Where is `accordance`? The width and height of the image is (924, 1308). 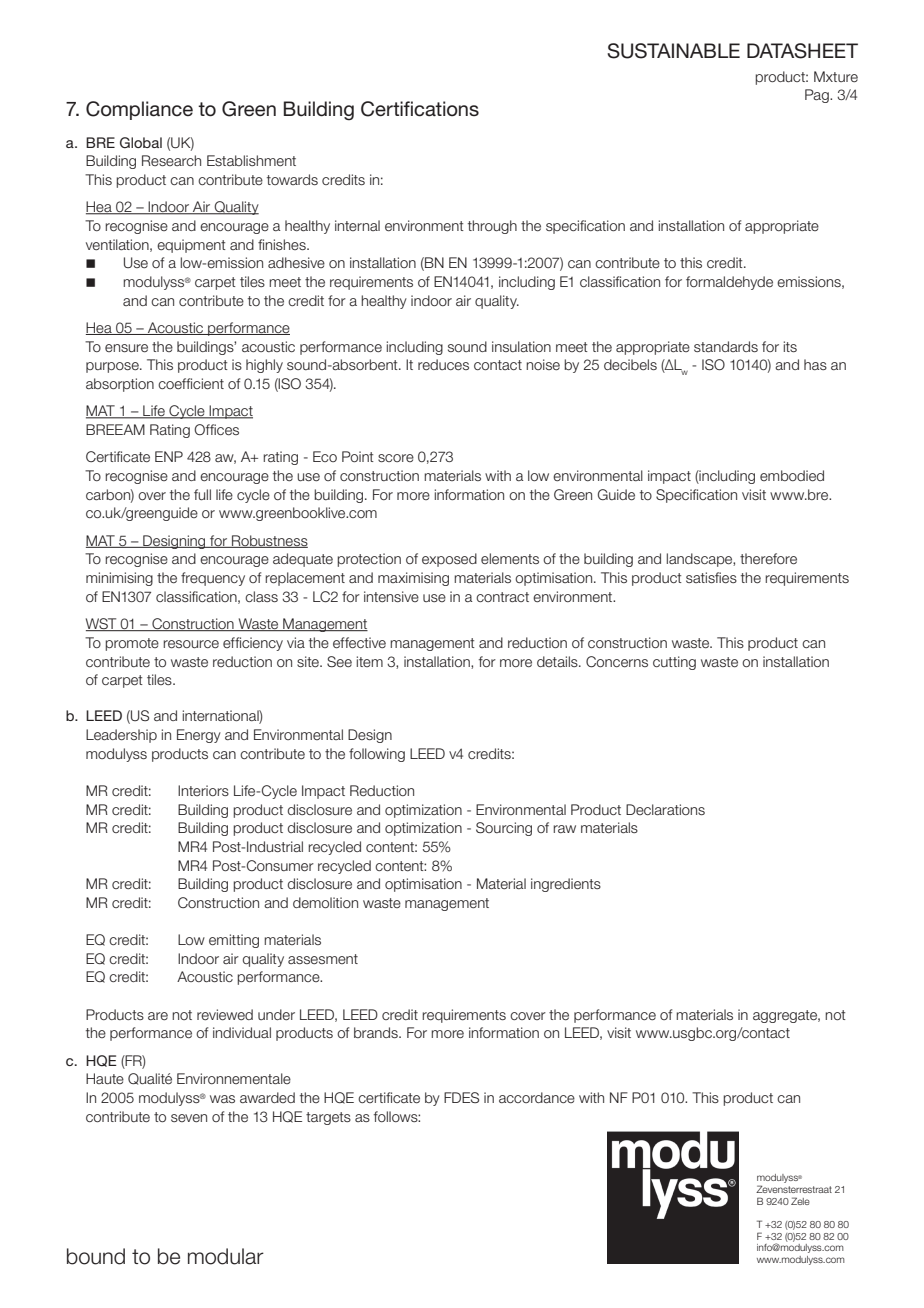
accordance is located at coordinates (537, 1097).
